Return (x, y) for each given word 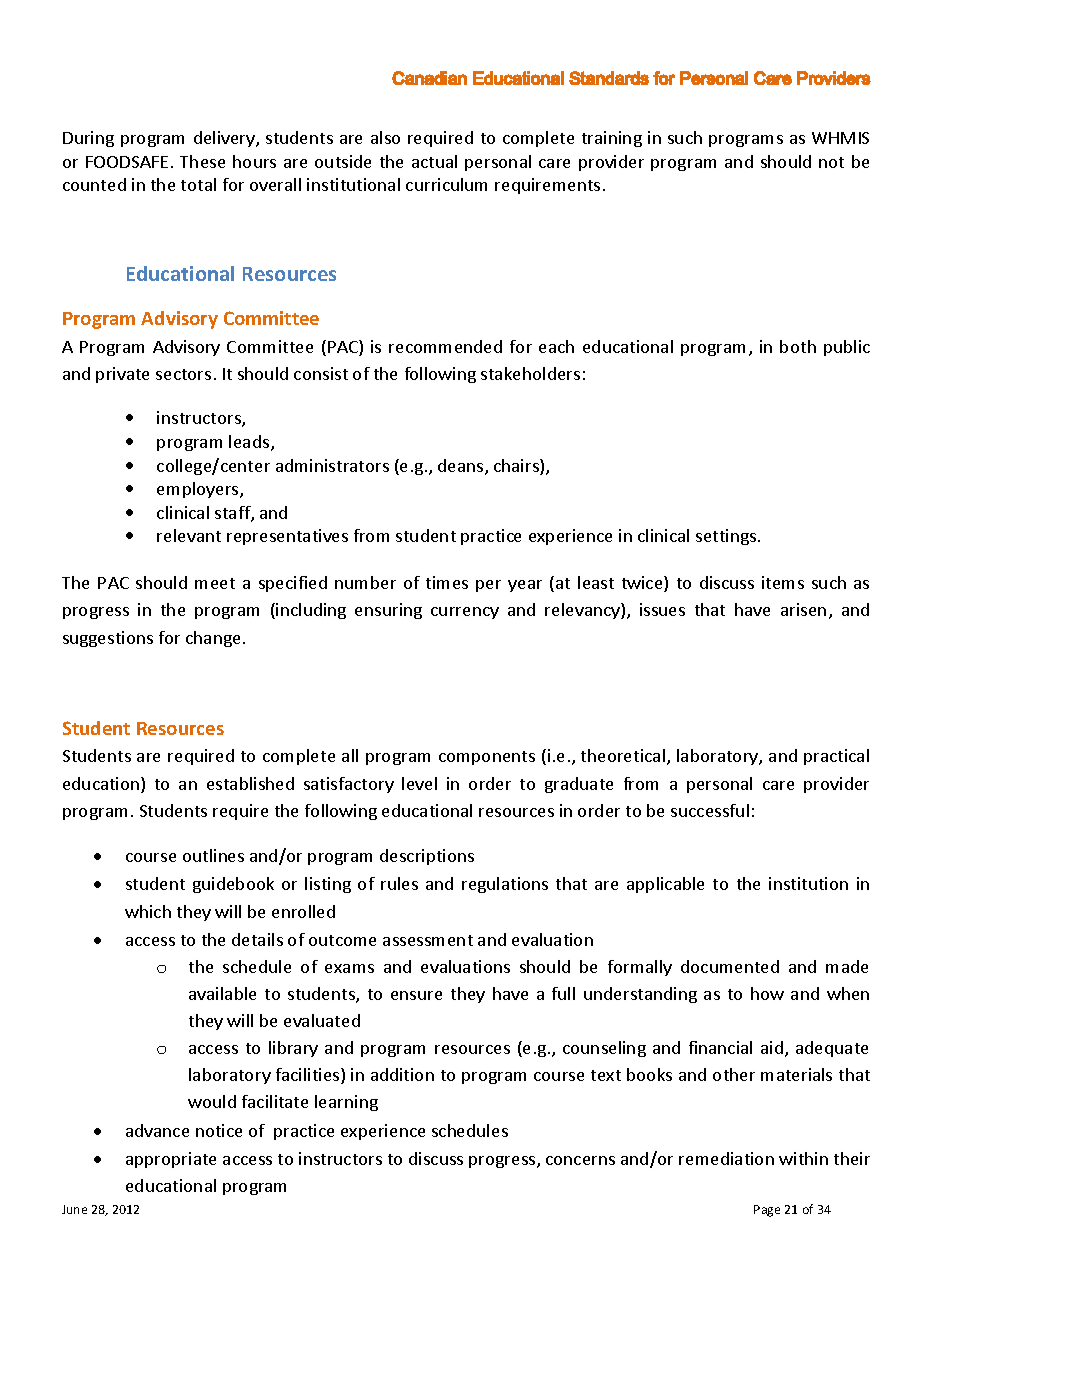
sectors (183, 374)
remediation (726, 1158)
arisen (803, 609)
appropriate (171, 1160)
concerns (580, 1160)
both (798, 346)
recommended (445, 346)
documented (730, 966)
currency (465, 613)
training (612, 139)
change (213, 639)
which (148, 911)
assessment (428, 940)
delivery (225, 139)
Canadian (429, 78)
